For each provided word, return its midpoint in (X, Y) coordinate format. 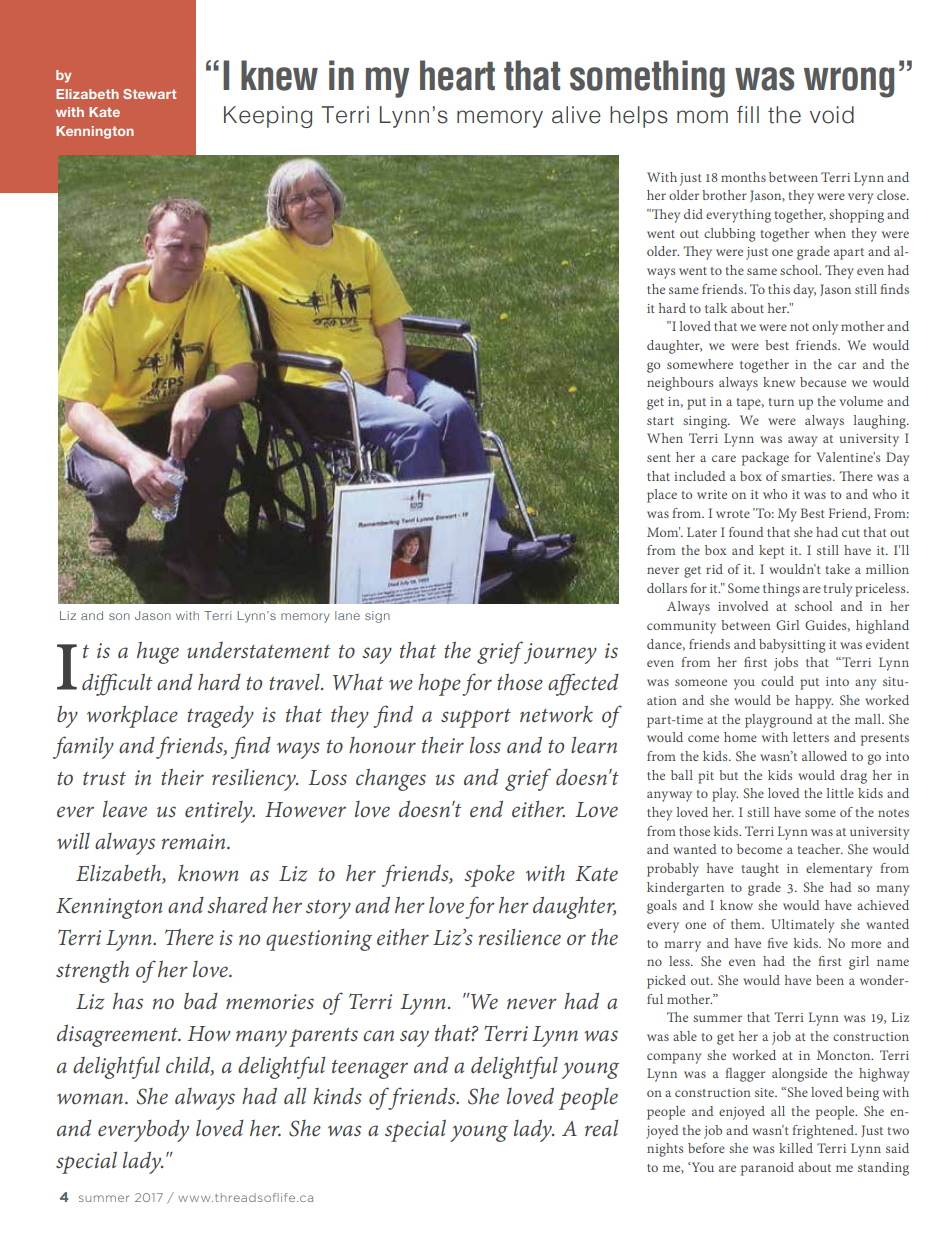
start (660, 421)
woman (91, 1098)
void (832, 115)
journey (560, 653)
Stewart (149, 94)
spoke (489, 876)
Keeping (268, 117)
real (601, 1128)
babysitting (792, 646)
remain (194, 842)
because (823, 382)
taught (760, 870)
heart (457, 75)
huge (158, 653)
